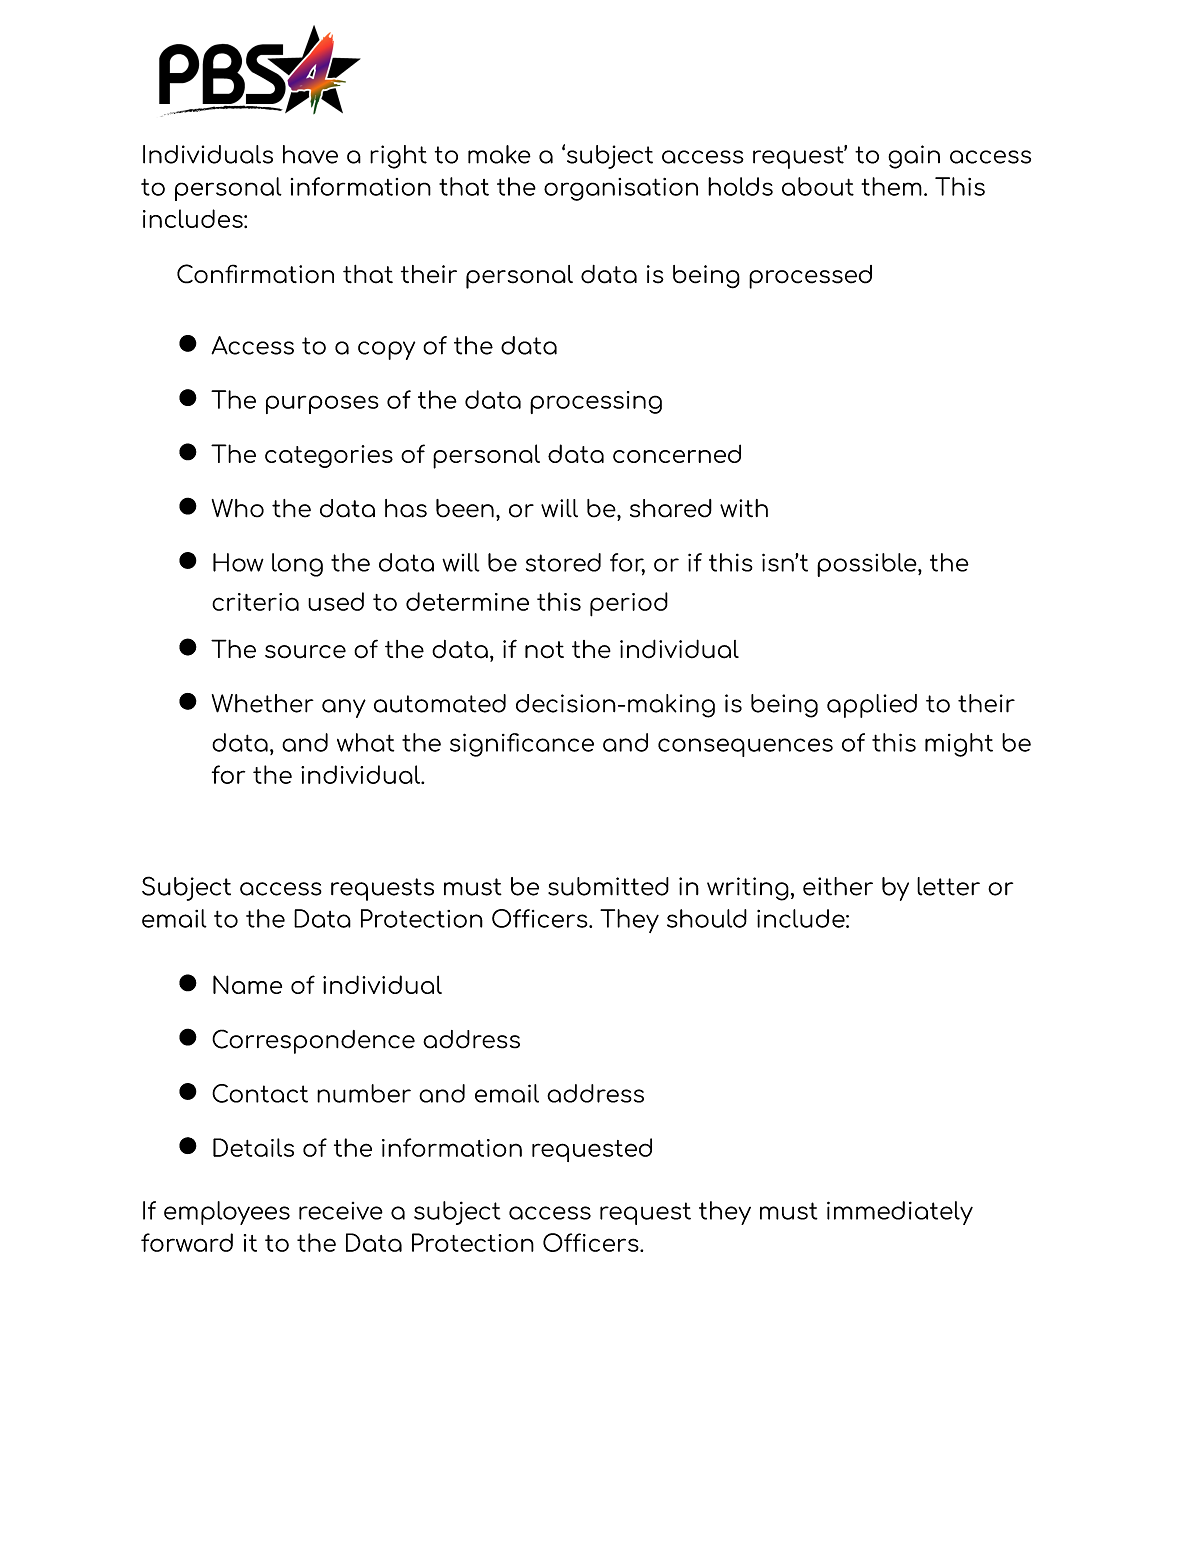  I want to click on have, so click(310, 154).
